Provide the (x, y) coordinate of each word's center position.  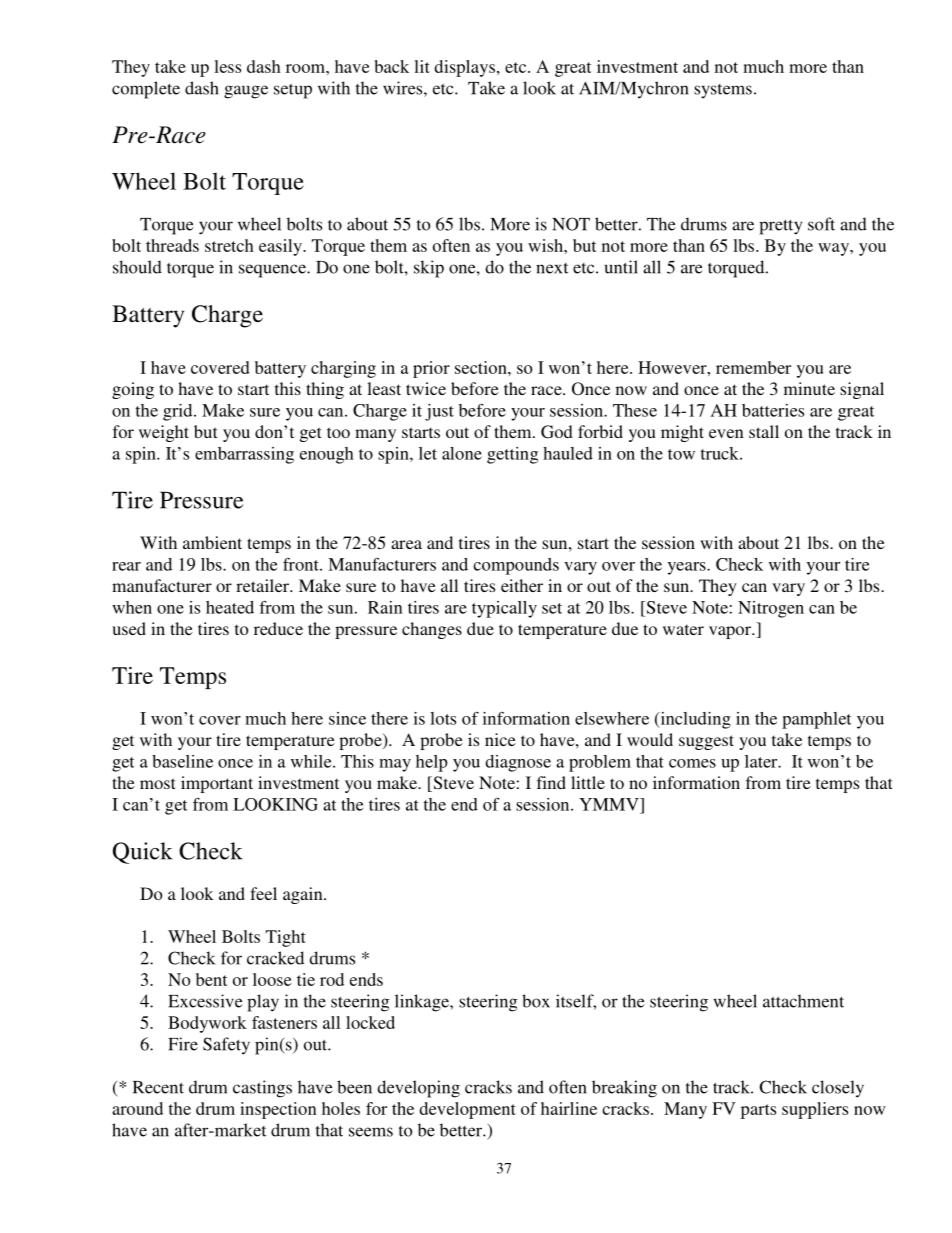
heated (230, 607)
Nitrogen (771, 609)
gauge (246, 92)
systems (723, 91)
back (391, 66)
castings (262, 1089)
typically (504, 609)
